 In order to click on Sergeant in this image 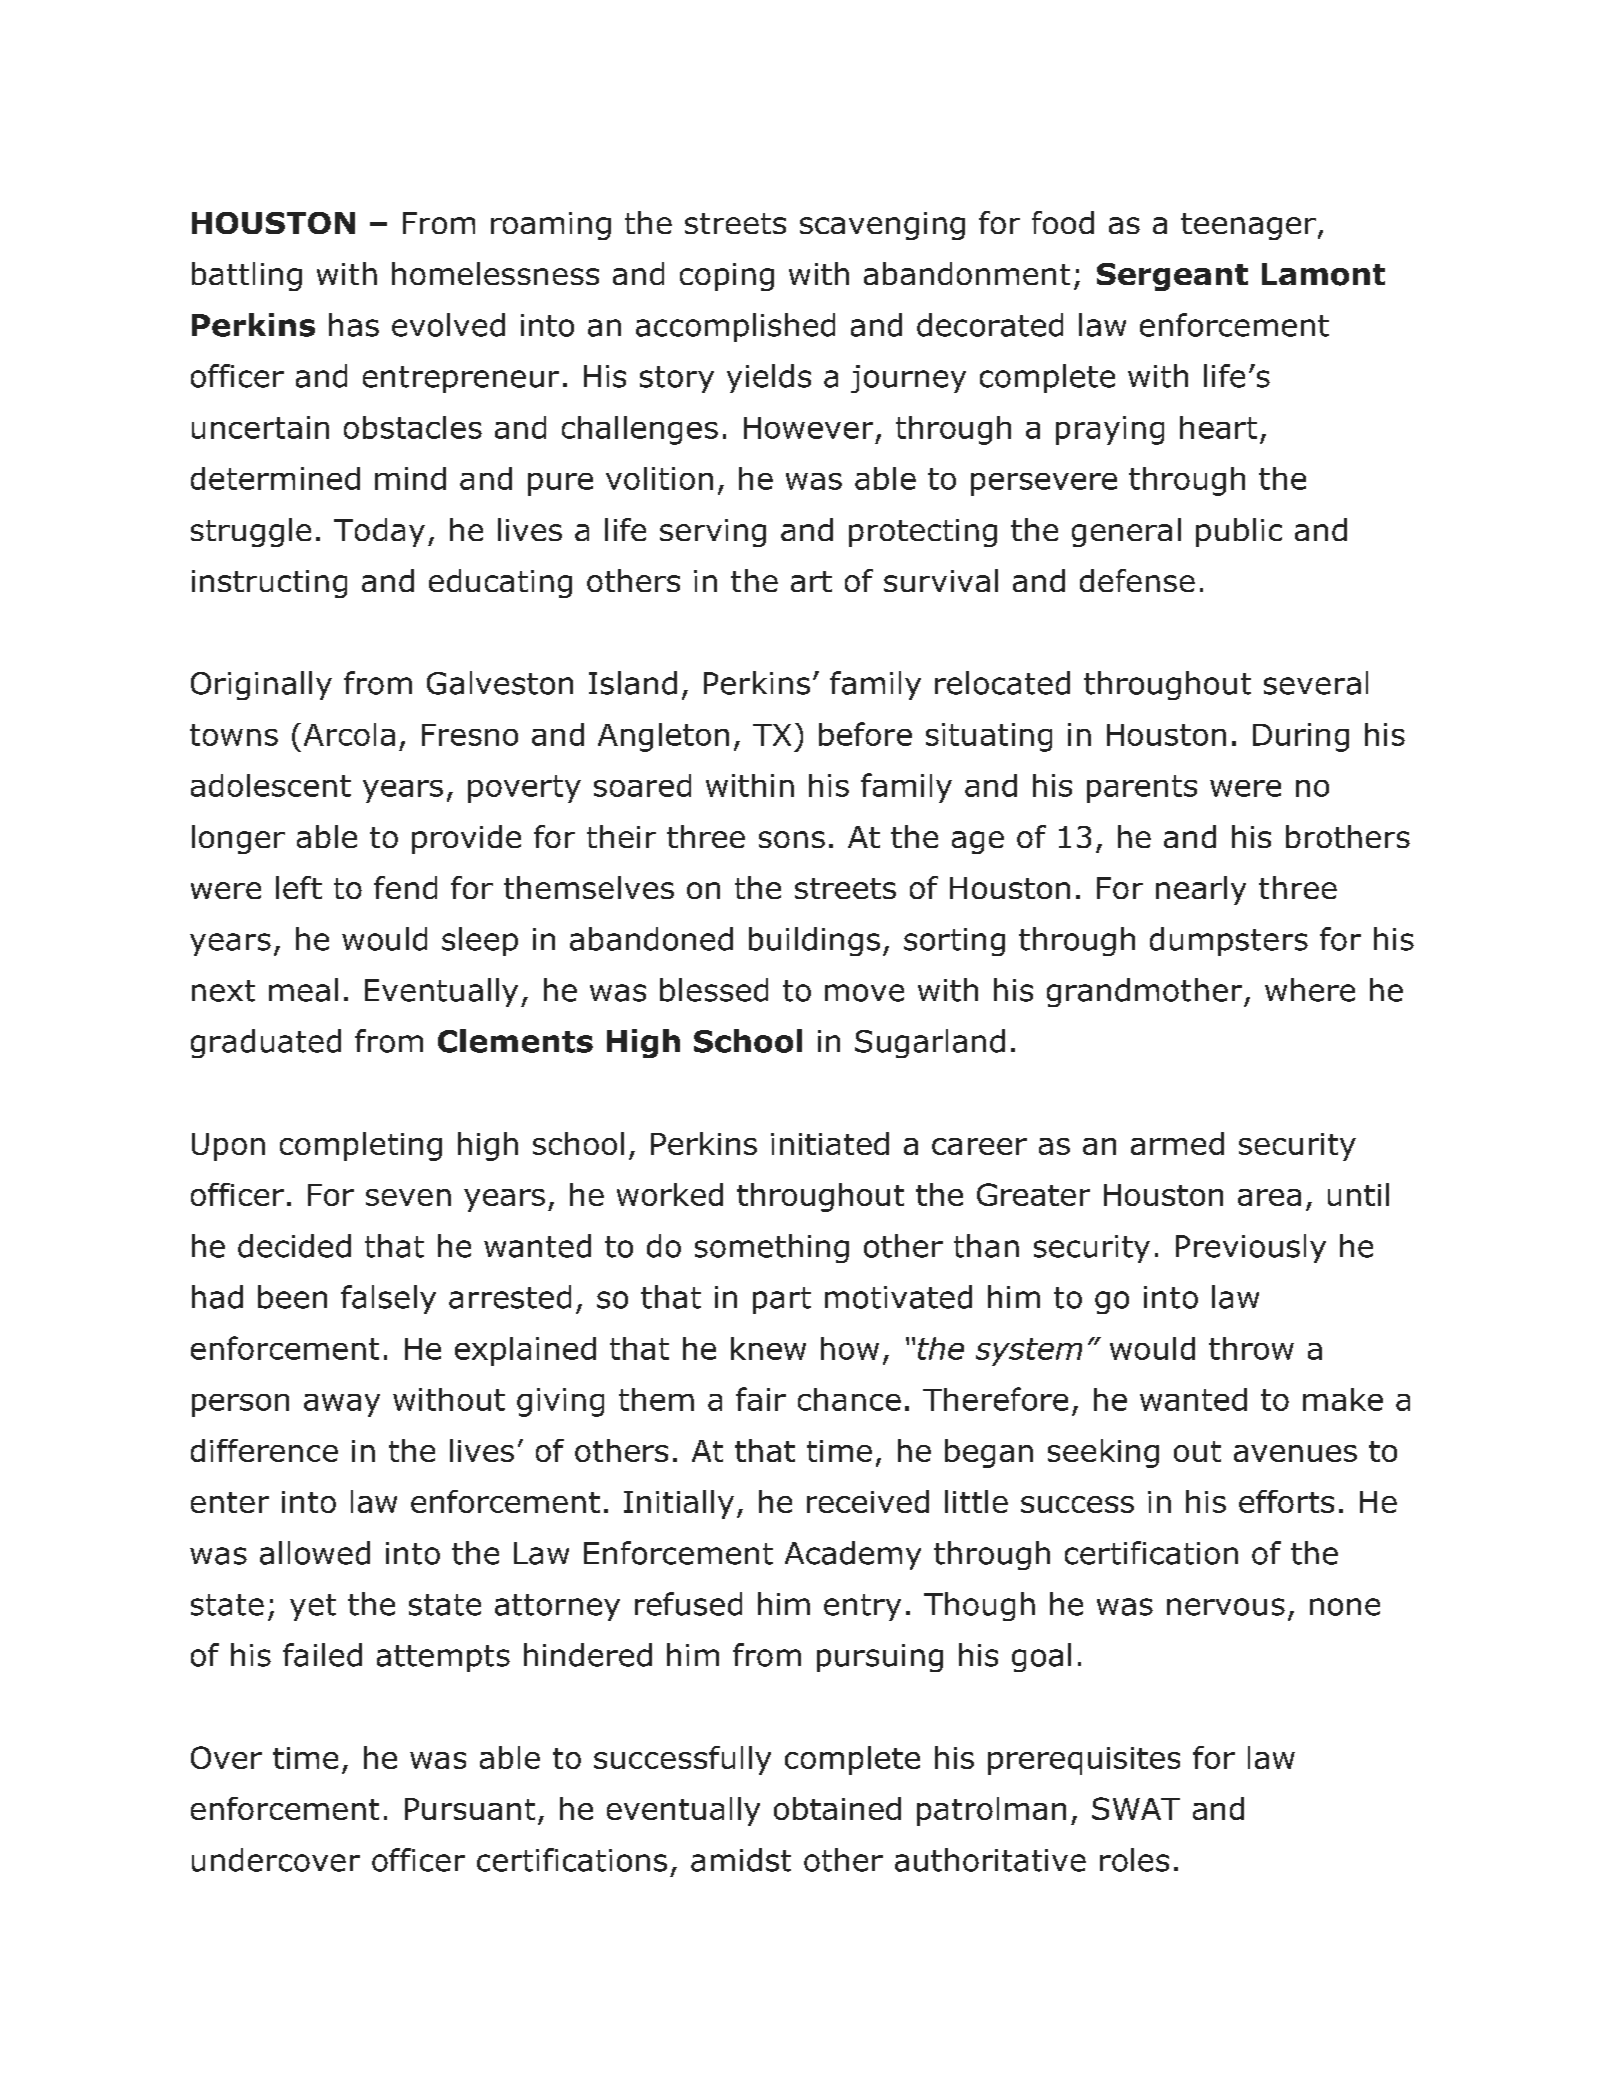, I will do `click(1172, 277)`.
